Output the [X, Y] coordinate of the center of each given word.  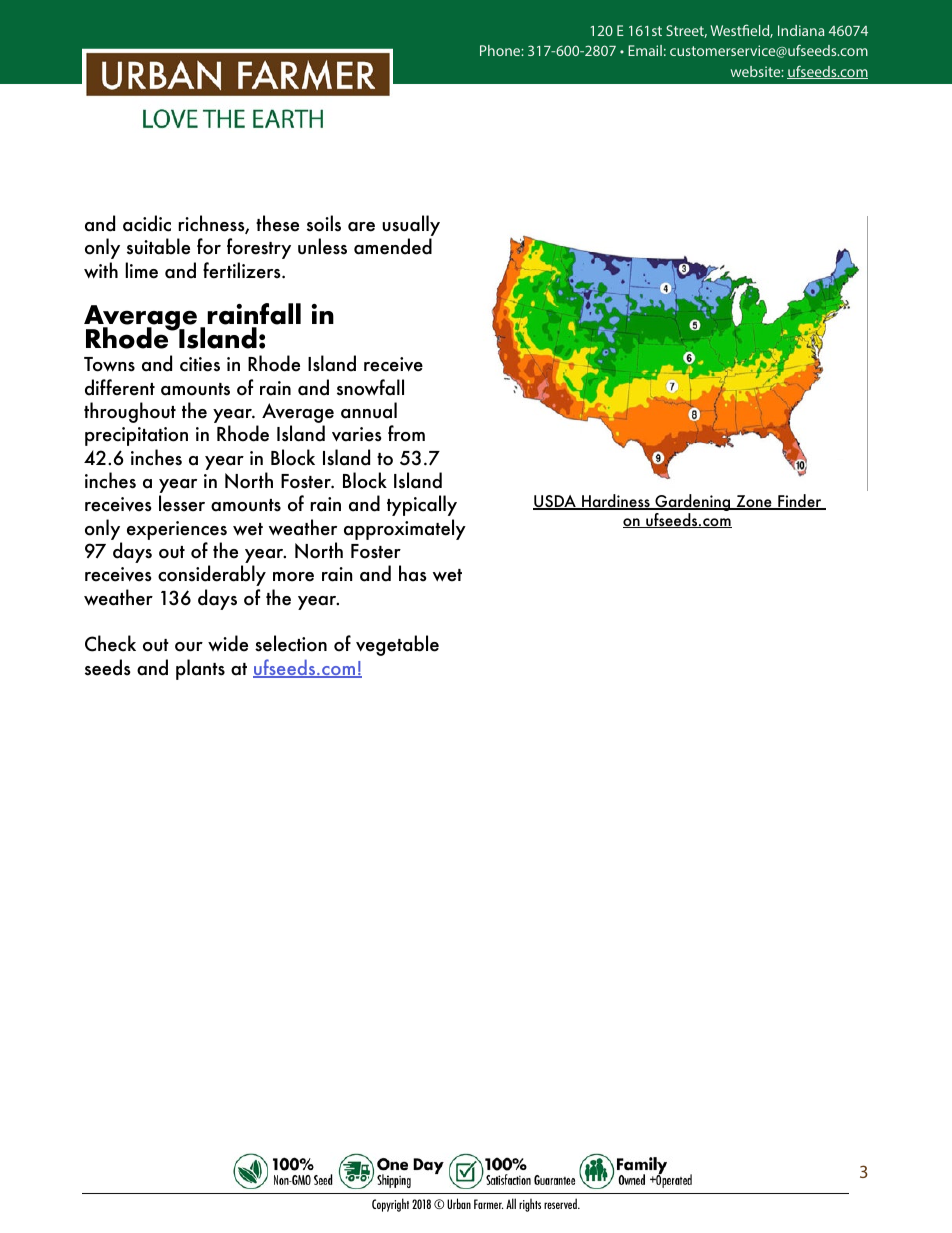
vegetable [397, 645]
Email [645, 50]
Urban [459, 1203]
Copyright [390, 1205]
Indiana [801, 30]
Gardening [693, 504]
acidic [147, 223]
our [189, 647]
